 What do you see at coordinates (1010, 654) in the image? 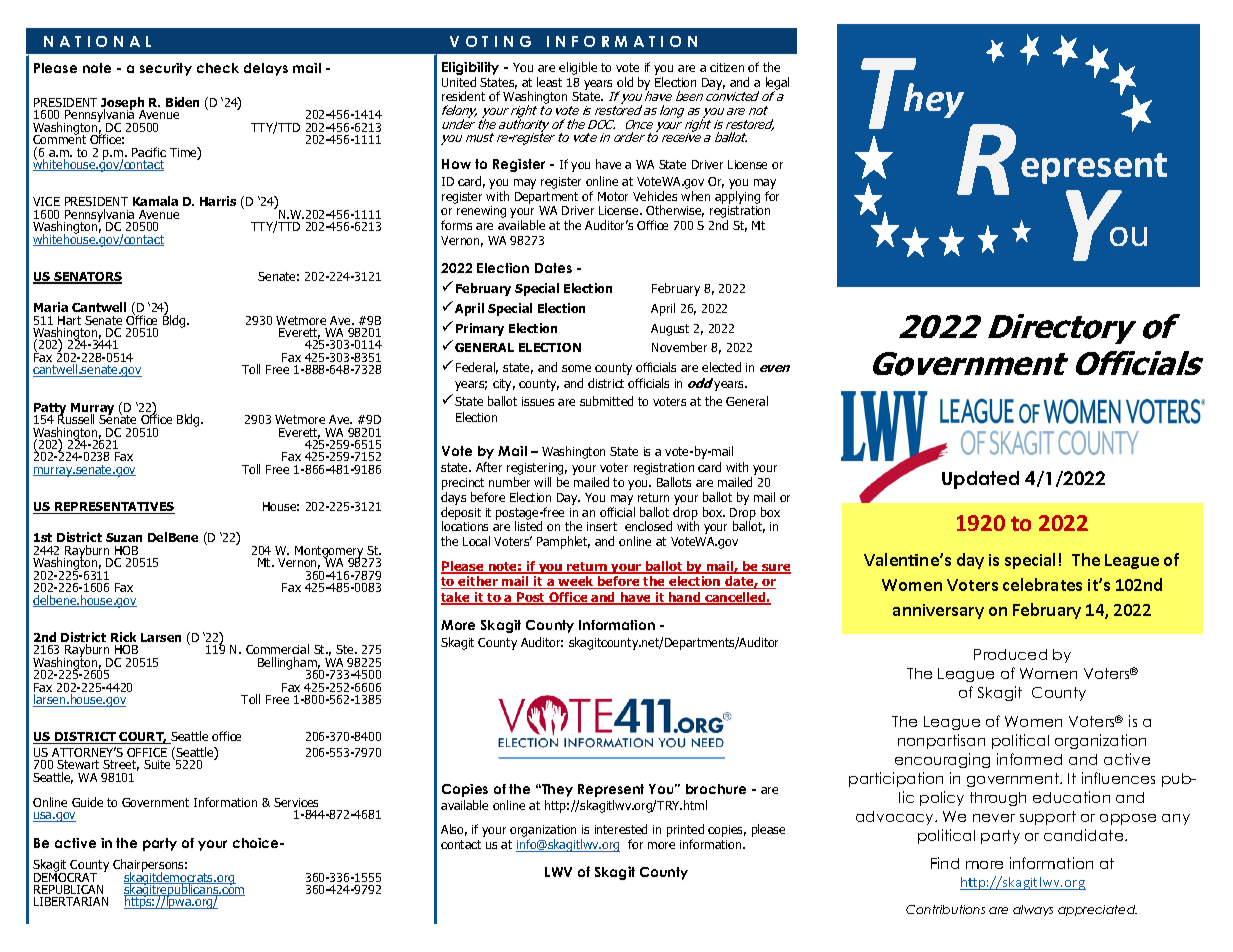
I see `Produced` at bounding box center [1010, 654].
